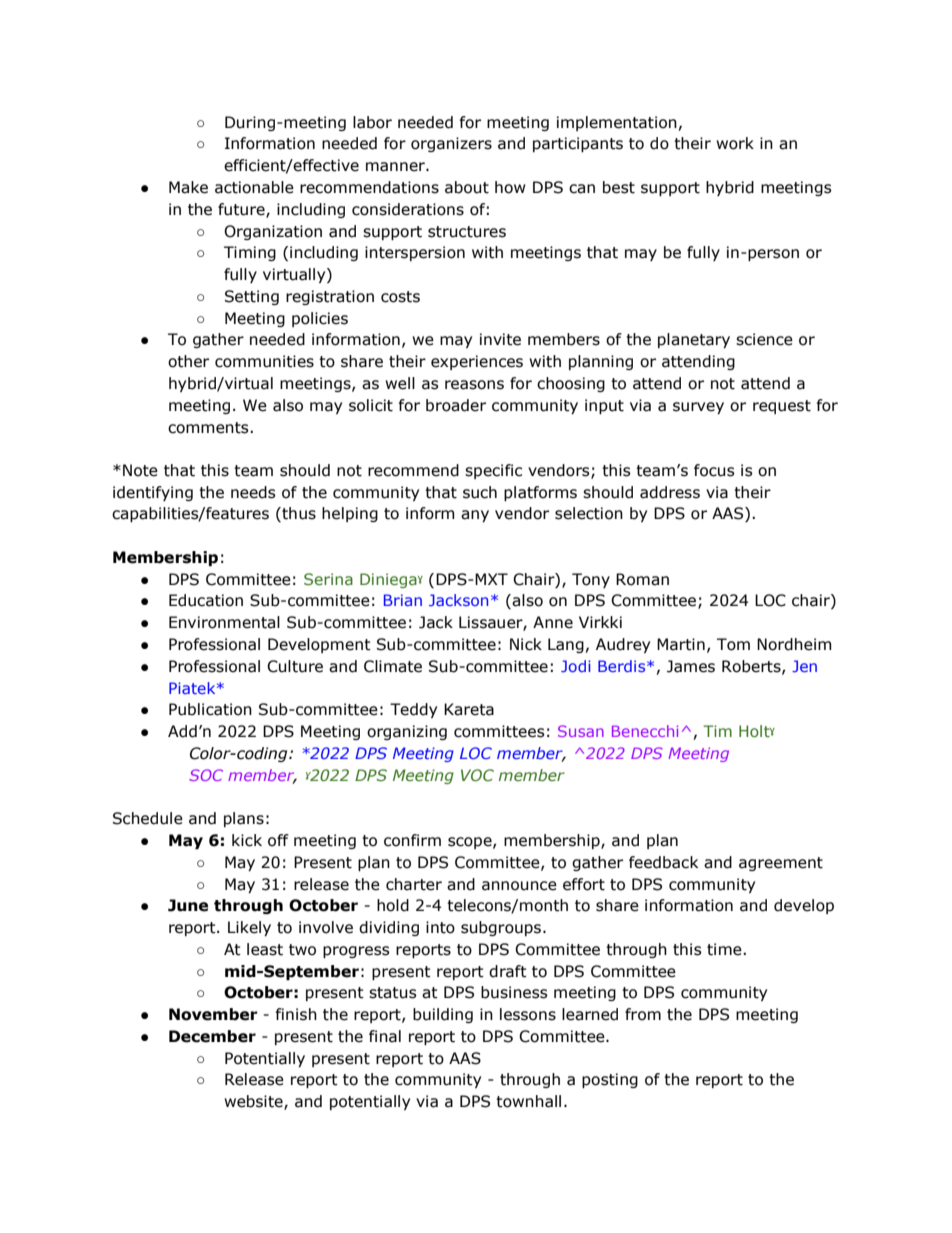  Describe the element at coordinates (714, 470) in the document. I see `focus` at that location.
